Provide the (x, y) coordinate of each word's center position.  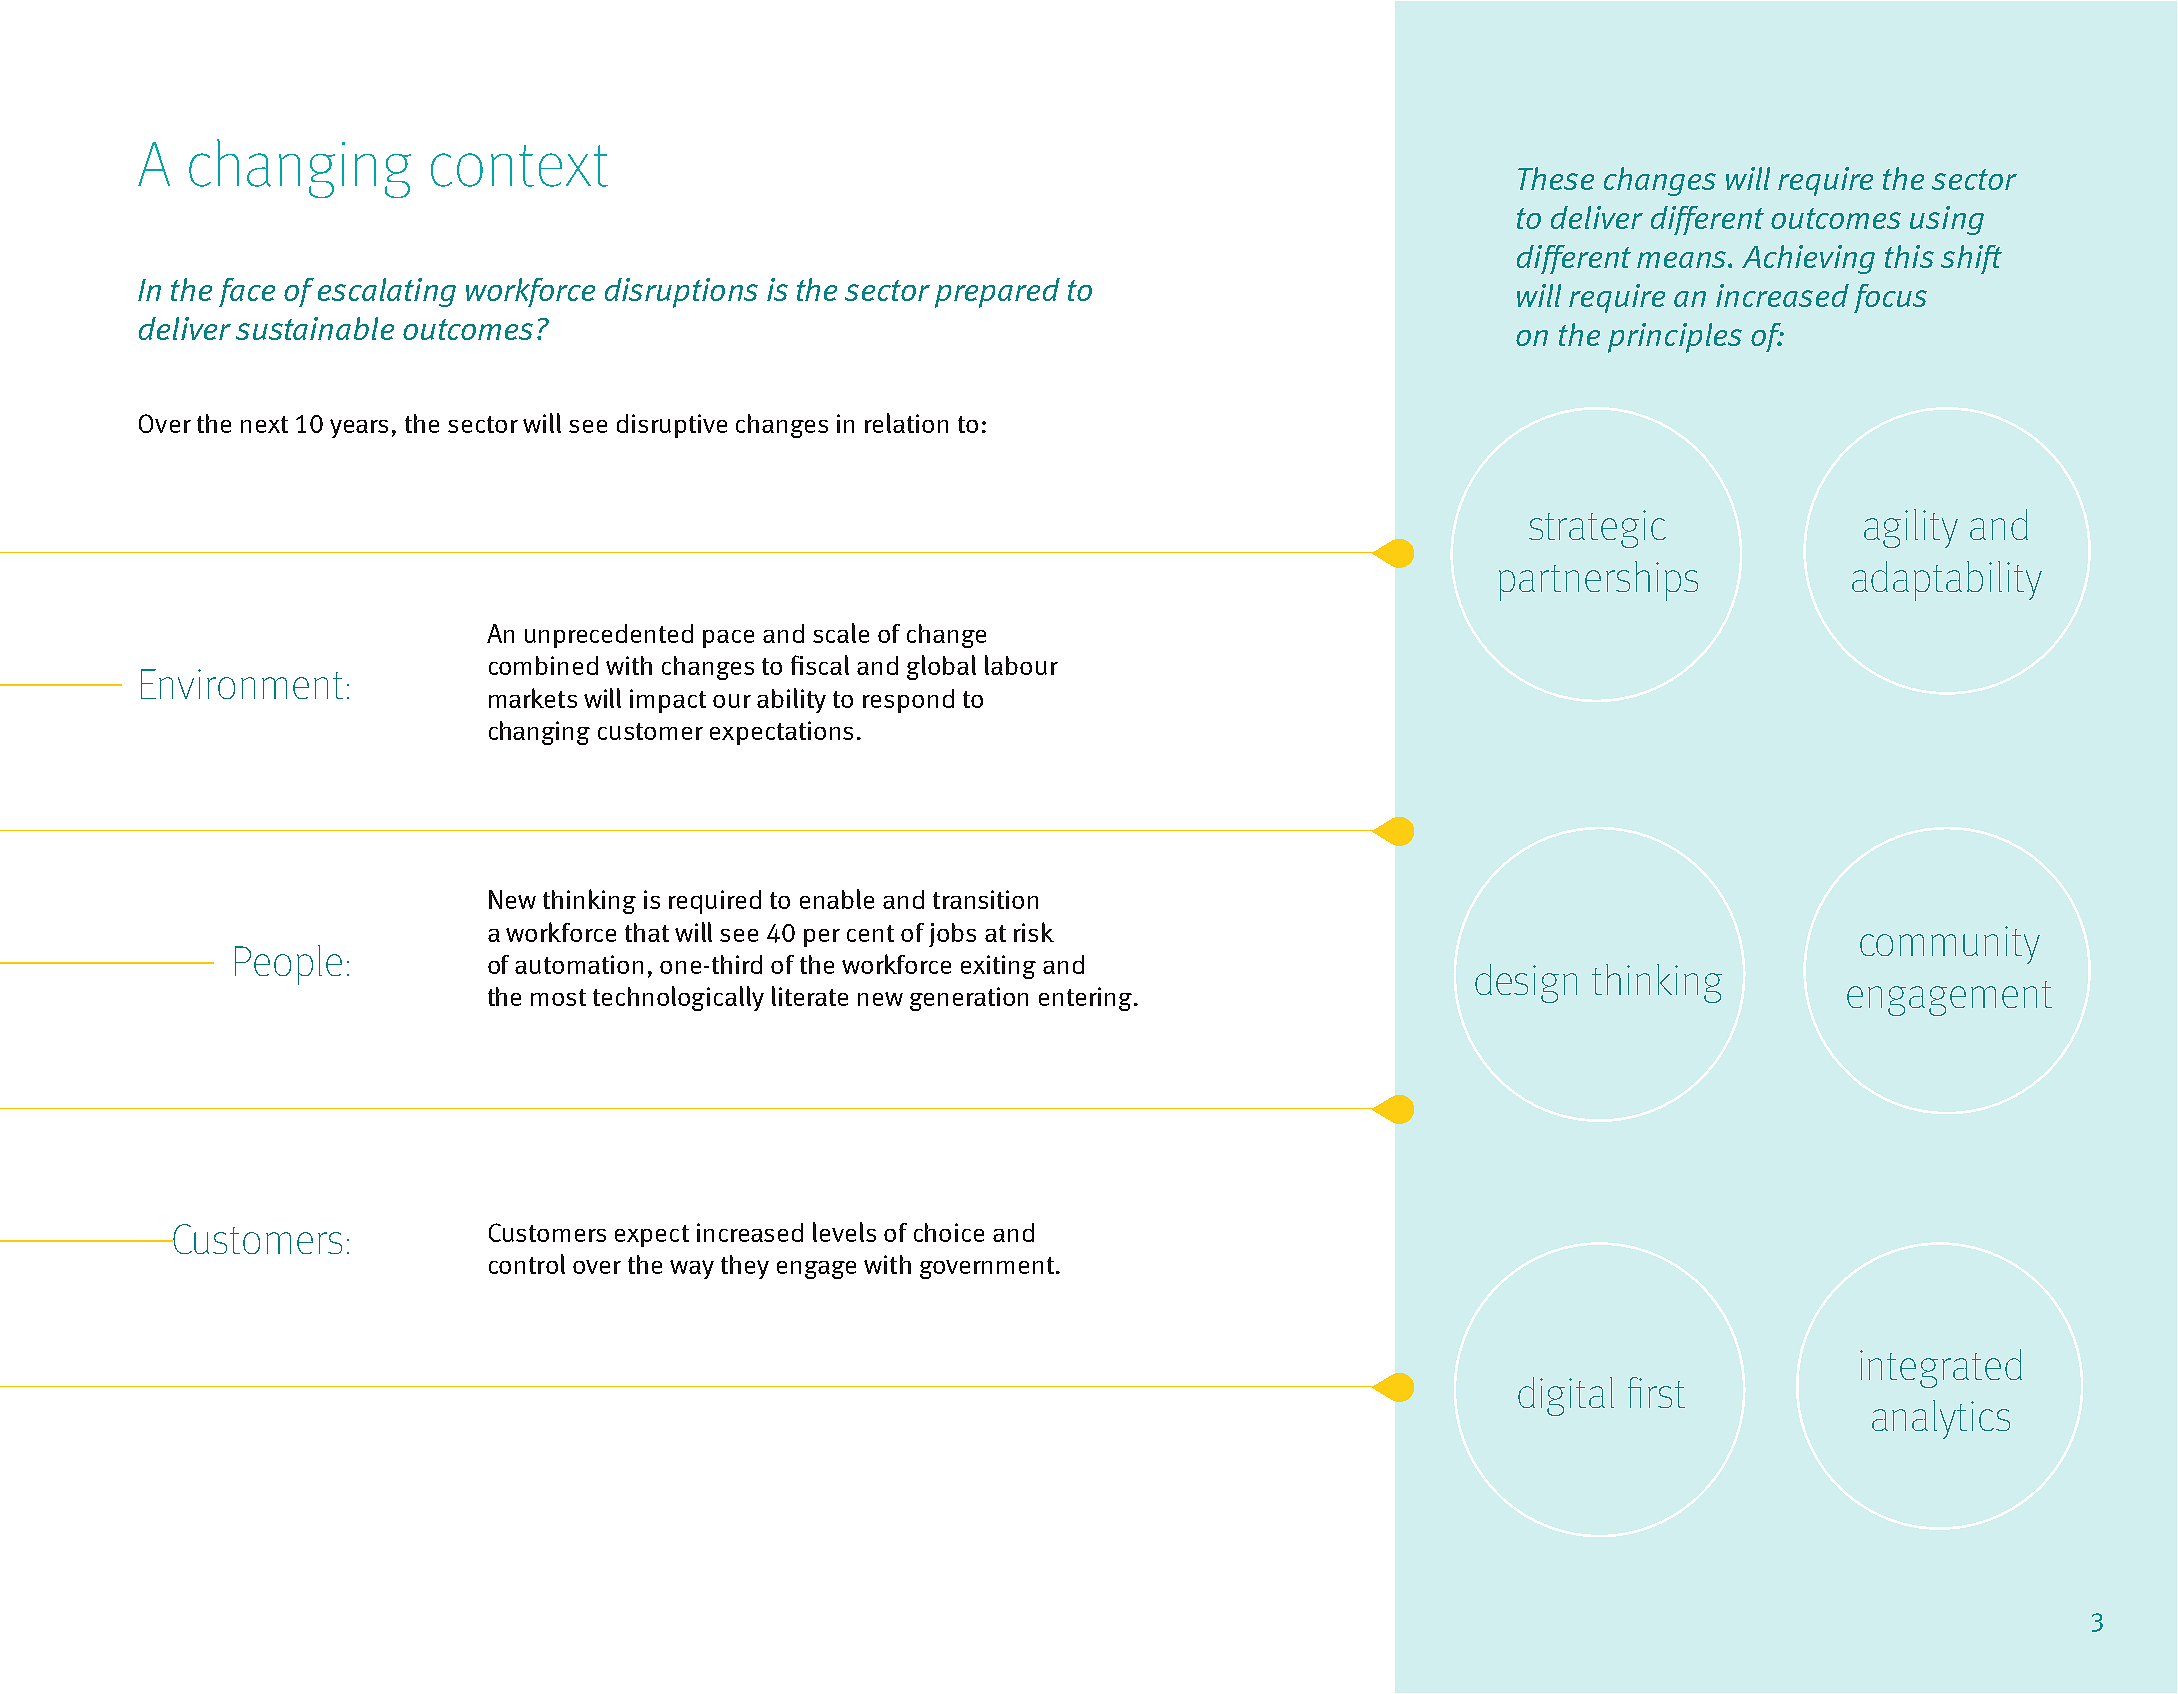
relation (906, 423)
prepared (997, 293)
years (359, 428)
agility (1911, 528)
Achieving (1808, 259)
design (1526, 983)
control (527, 1264)
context (519, 166)
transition (985, 899)
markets (533, 698)
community (1950, 945)
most (558, 997)
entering (1087, 999)
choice (949, 1232)
